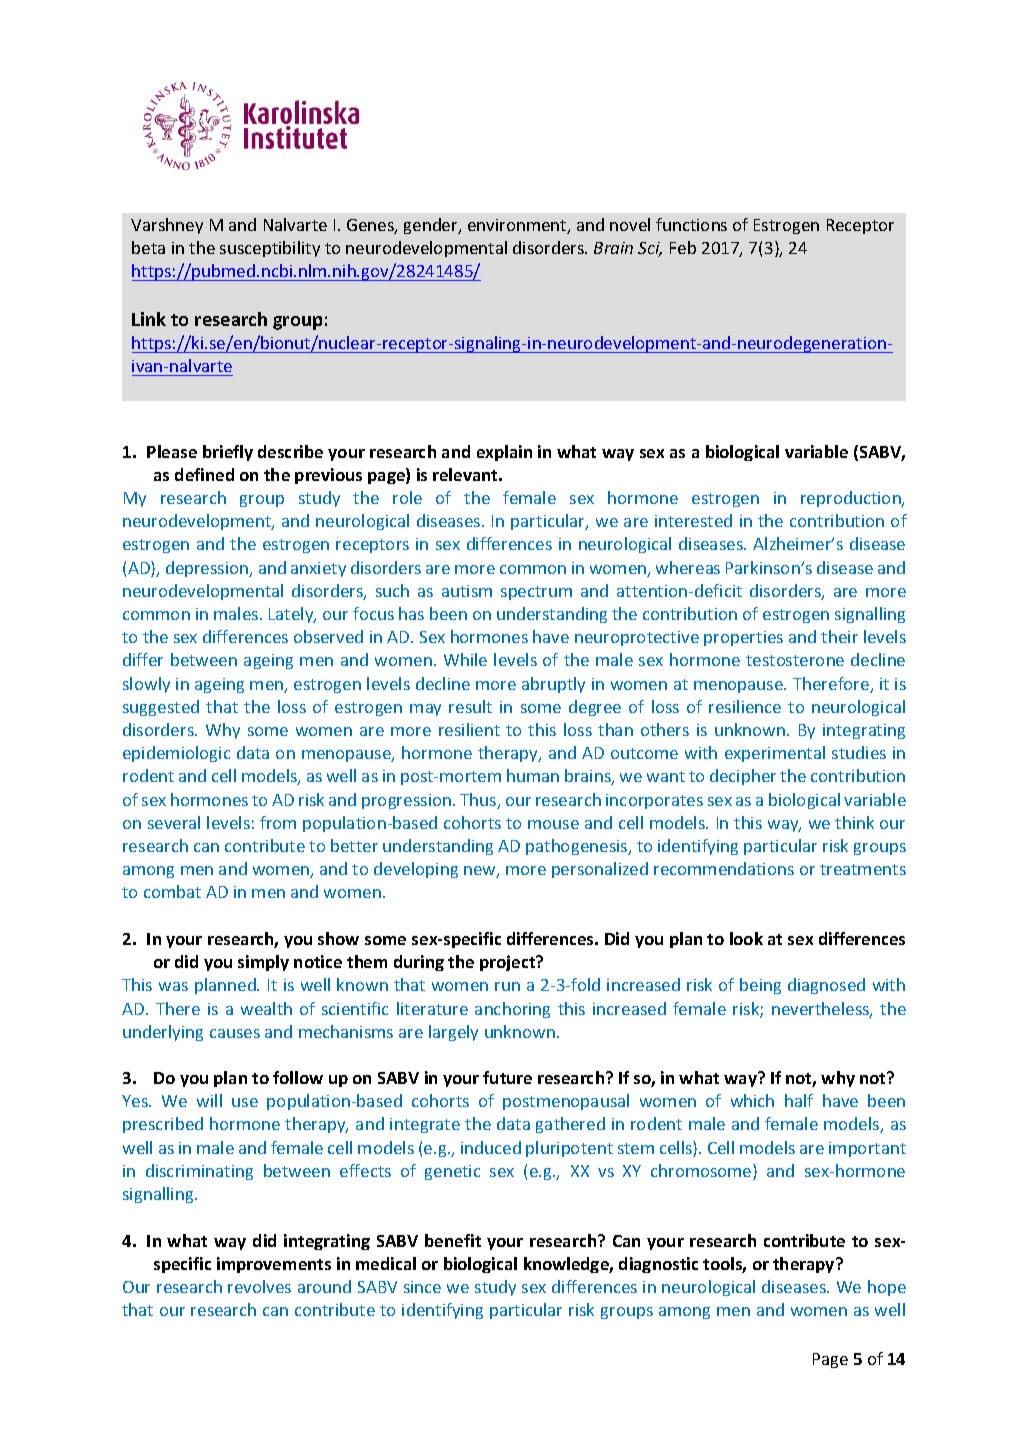  What do you see at coordinates (259, 1286) in the screenshot?
I see `revolves` at bounding box center [259, 1286].
